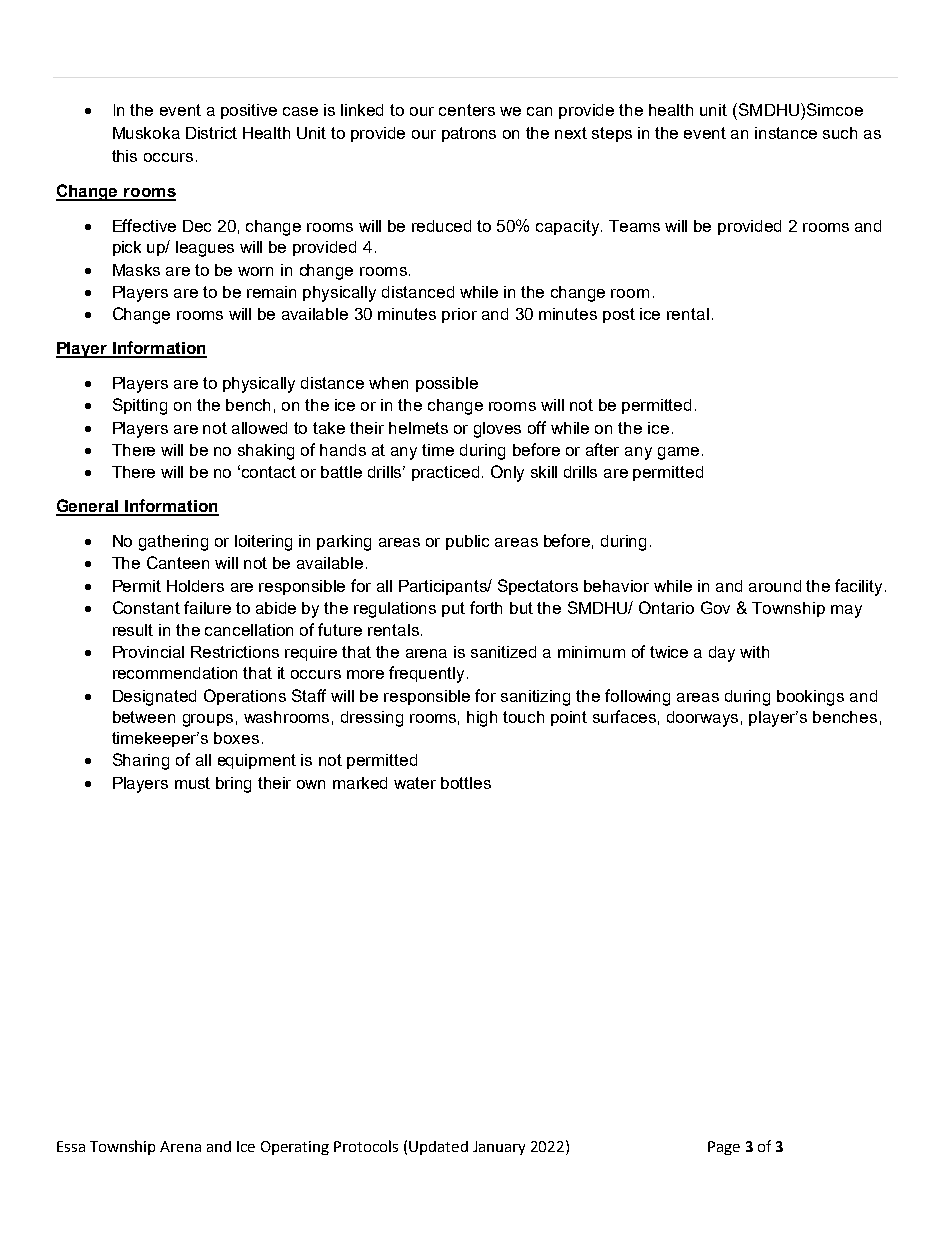 The height and width of the image is (1233, 952). What do you see at coordinates (295, 1148) in the image?
I see `Operating` at bounding box center [295, 1148].
